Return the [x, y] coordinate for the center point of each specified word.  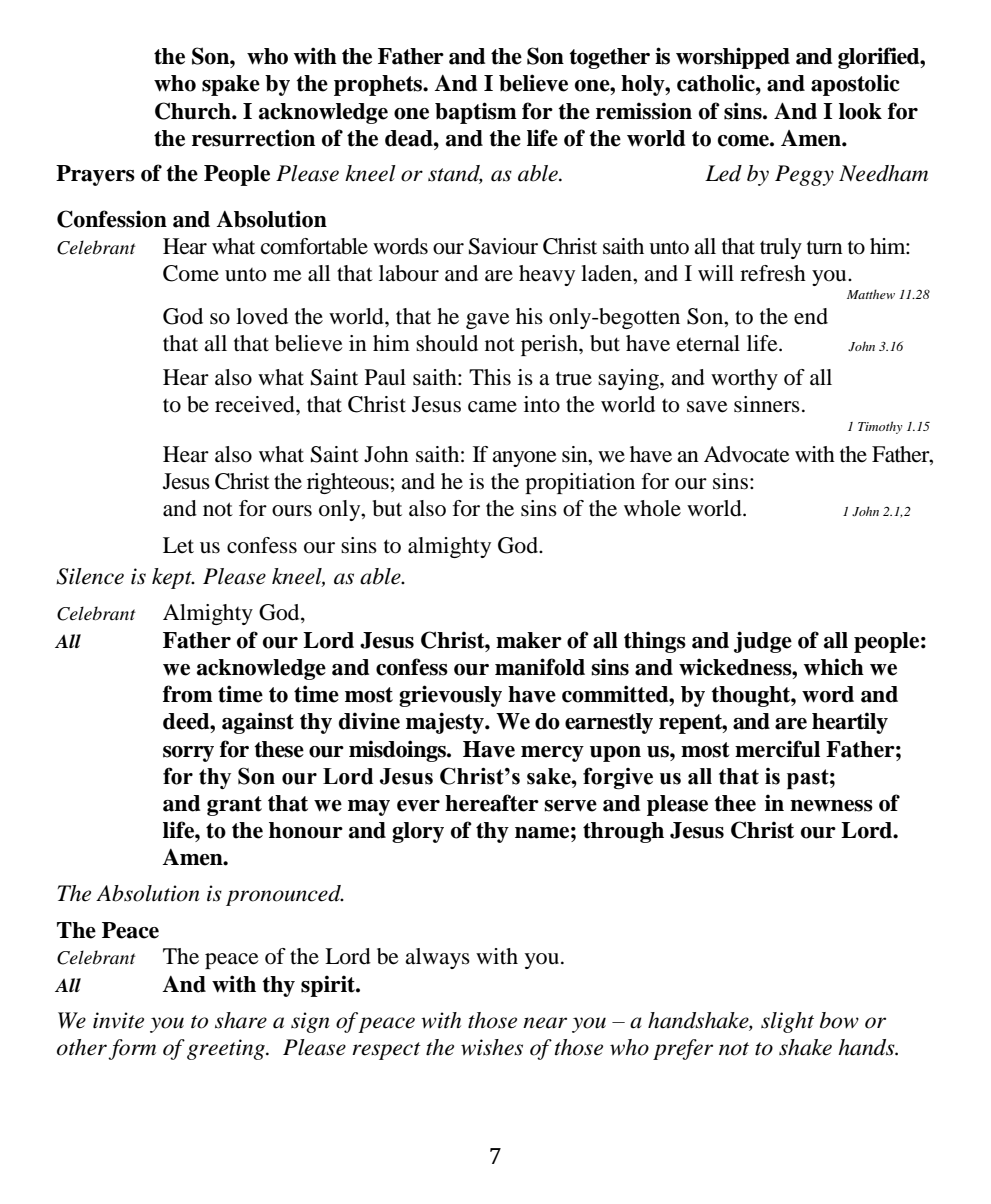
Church [194, 111]
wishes [492, 1047]
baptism [476, 113]
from [188, 694]
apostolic [855, 85]
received [256, 404]
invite [118, 1020]
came [492, 407]
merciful [777, 749]
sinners [767, 404]
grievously [450, 696]
